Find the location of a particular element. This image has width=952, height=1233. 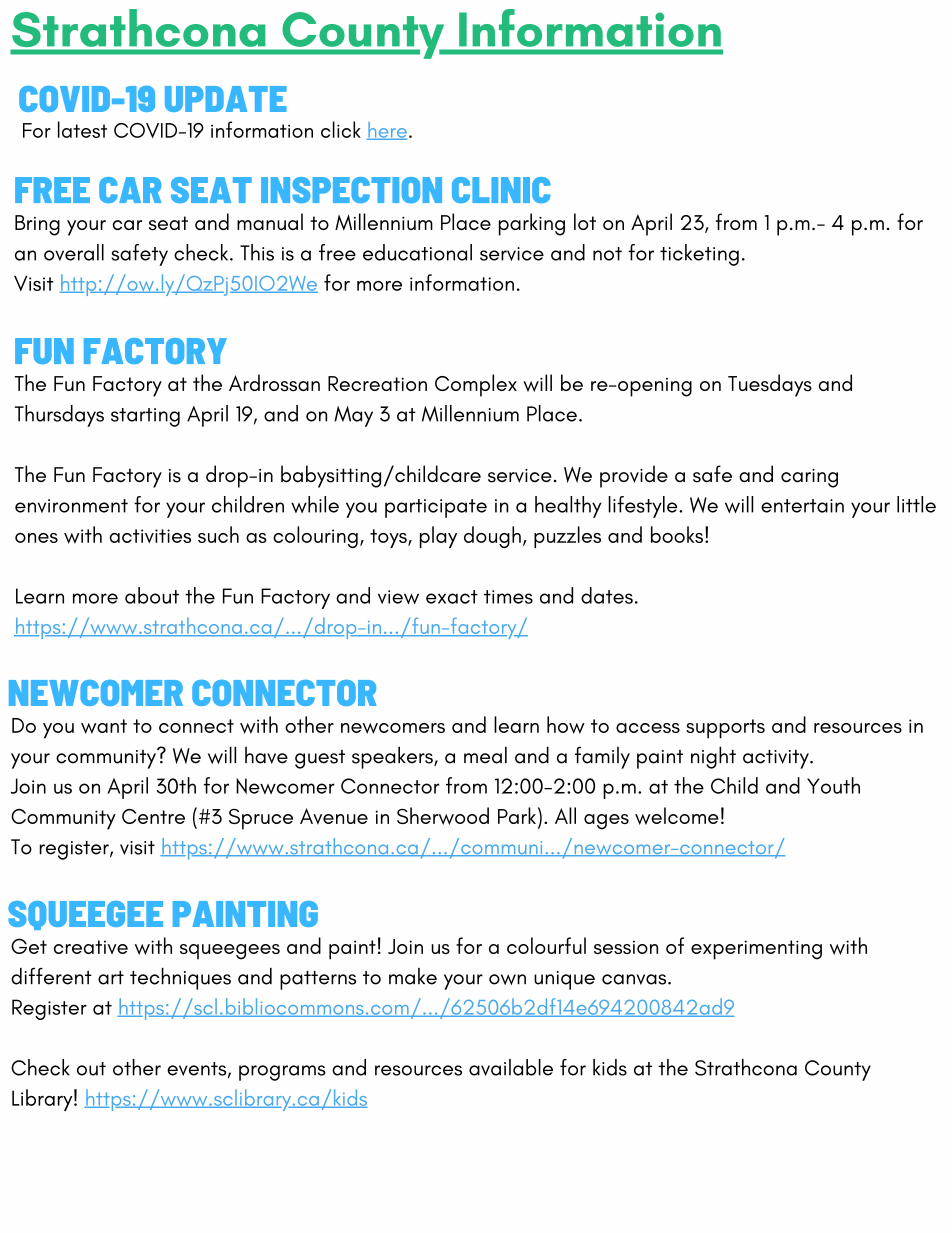

available is located at coordinates (511, 1067).
